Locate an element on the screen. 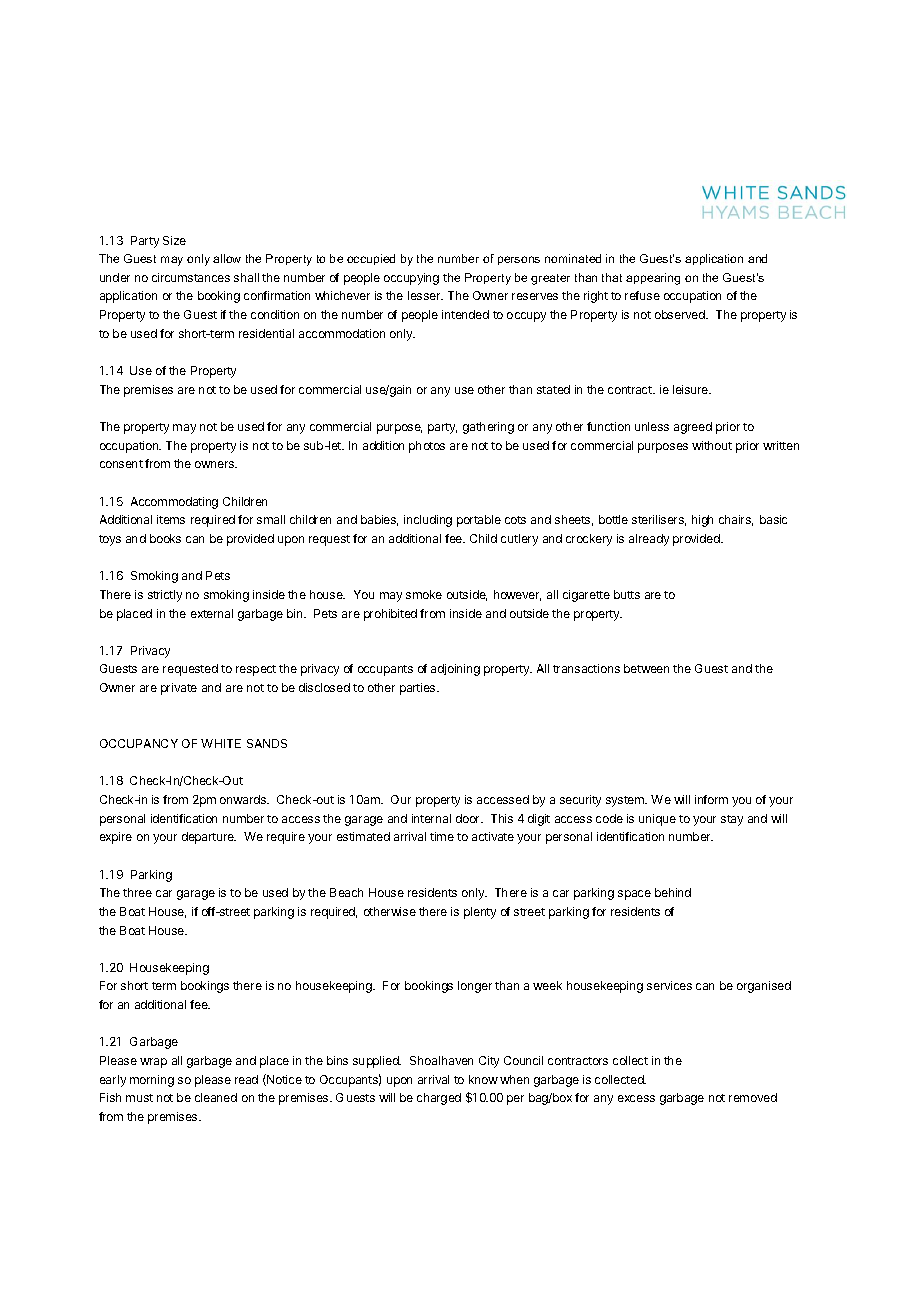 The width and height of the screenshot is (924, 1308). lesser is located at coordinates (425, 295).
